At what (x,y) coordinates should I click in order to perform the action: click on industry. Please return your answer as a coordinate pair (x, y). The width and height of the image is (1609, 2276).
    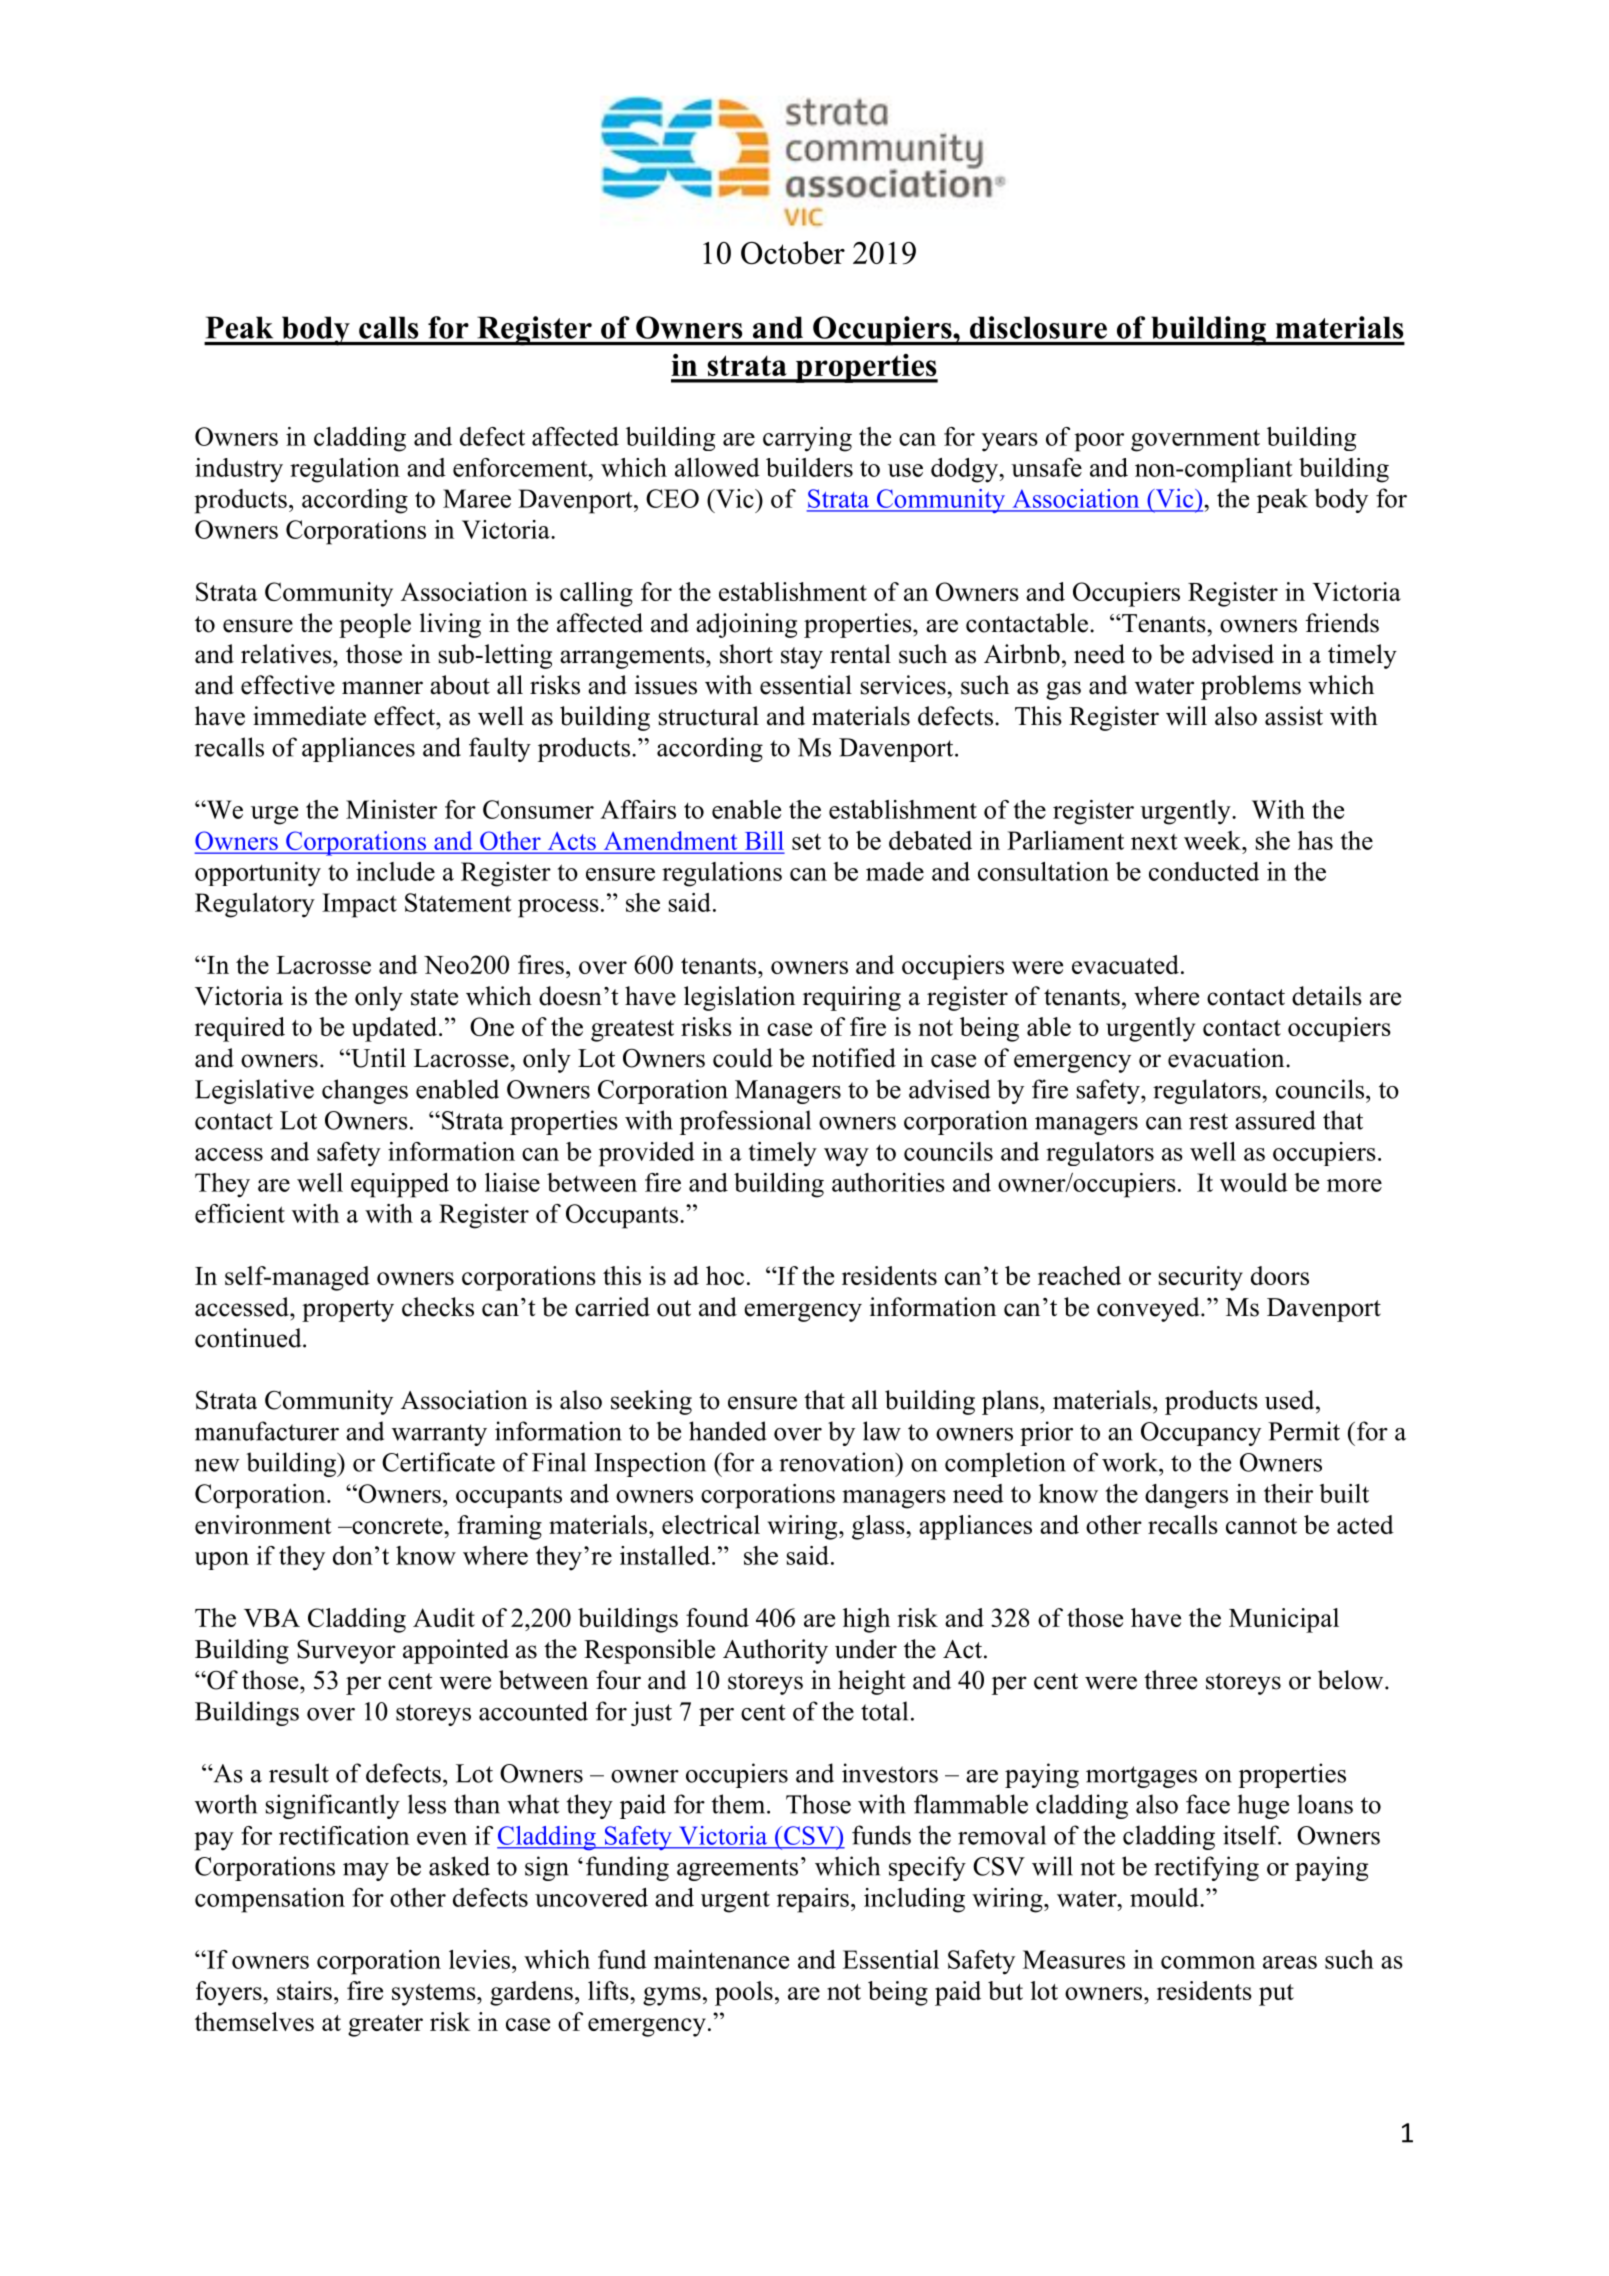
    Looking at the image, I should click on (239, 470).
